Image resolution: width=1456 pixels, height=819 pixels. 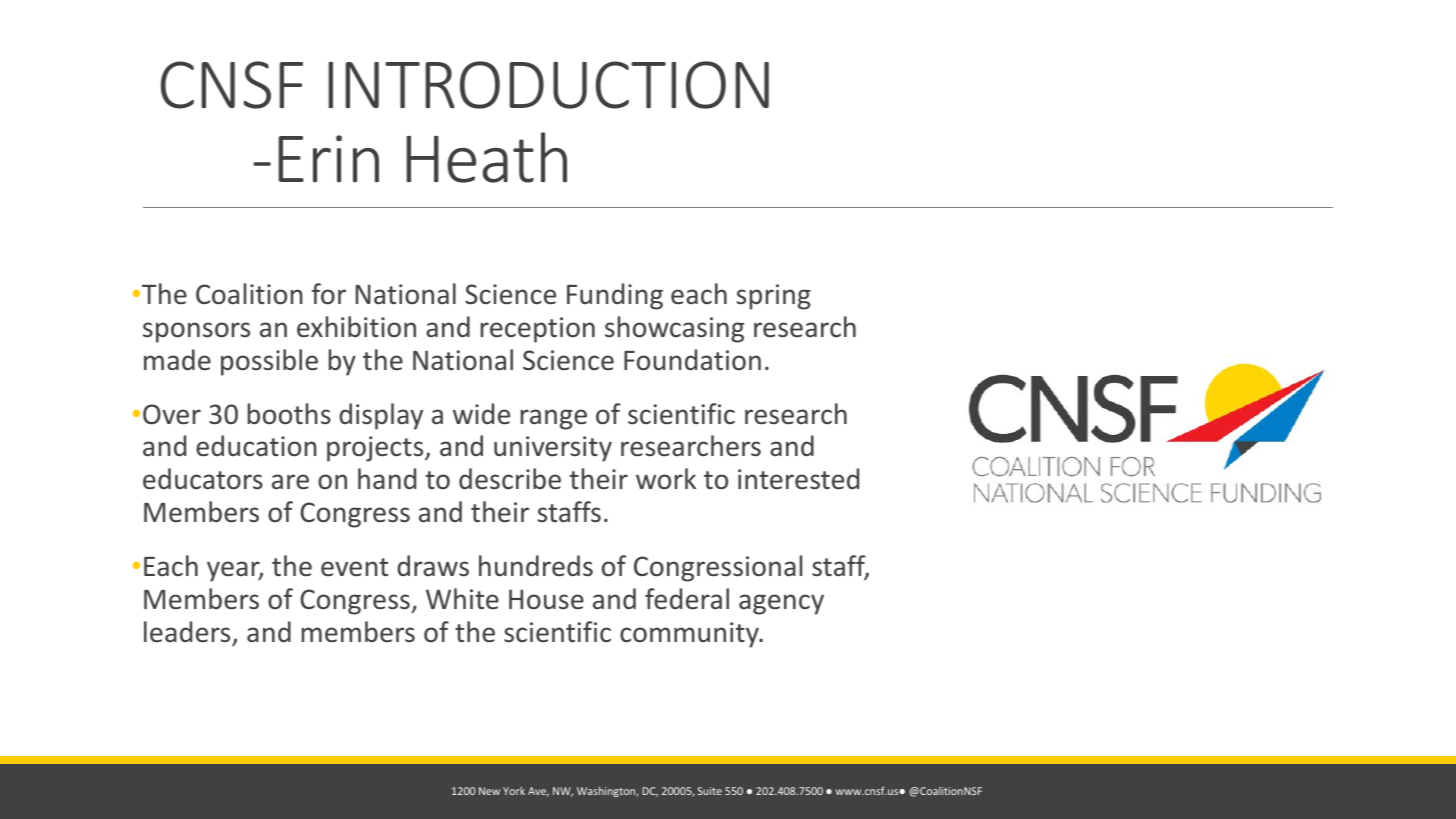 I want to click on wide, so click(x=481, y=414).
